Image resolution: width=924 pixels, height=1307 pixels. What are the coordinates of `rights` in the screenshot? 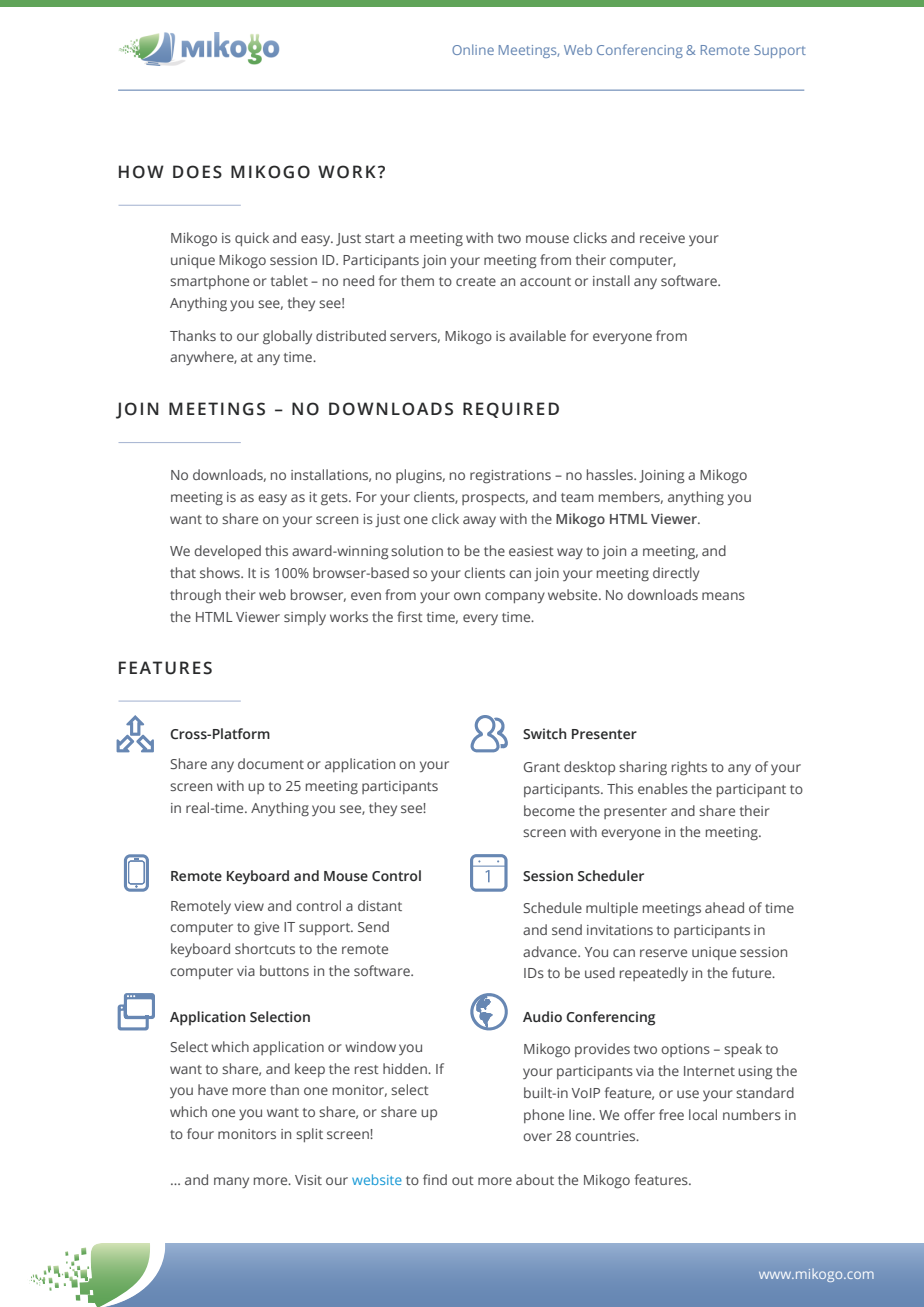 It's located at (689, 768).
